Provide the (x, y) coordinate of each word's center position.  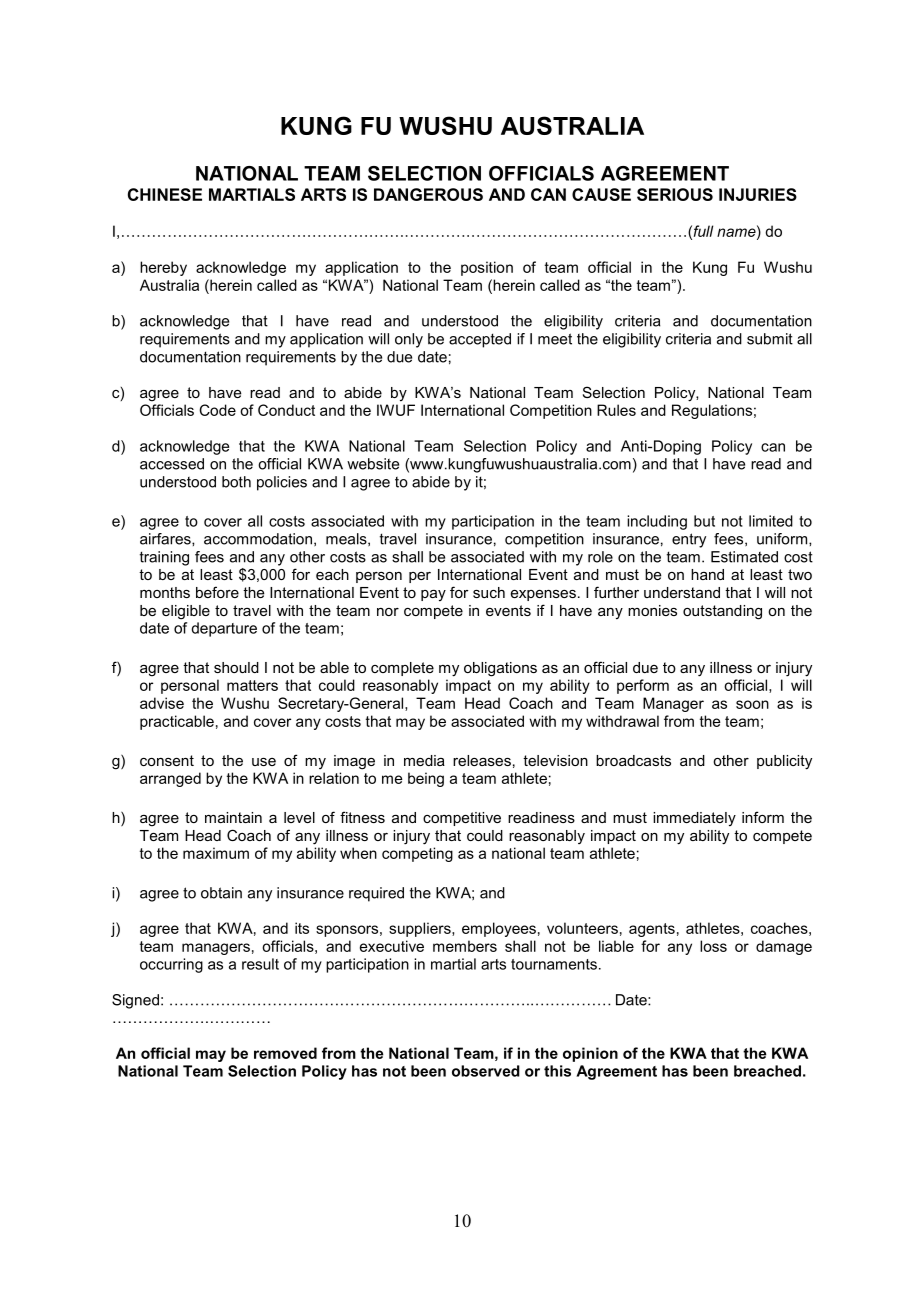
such (489, 592)
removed (285, 1053)
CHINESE (165, 194)
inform (763, 817)
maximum (216, 853)
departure (224, 629)
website (373, 464)
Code (217, 410)
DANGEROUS (428, 194)
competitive (462, 819)
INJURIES (758, 194)
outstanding (722, 612)
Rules (616, 410)
